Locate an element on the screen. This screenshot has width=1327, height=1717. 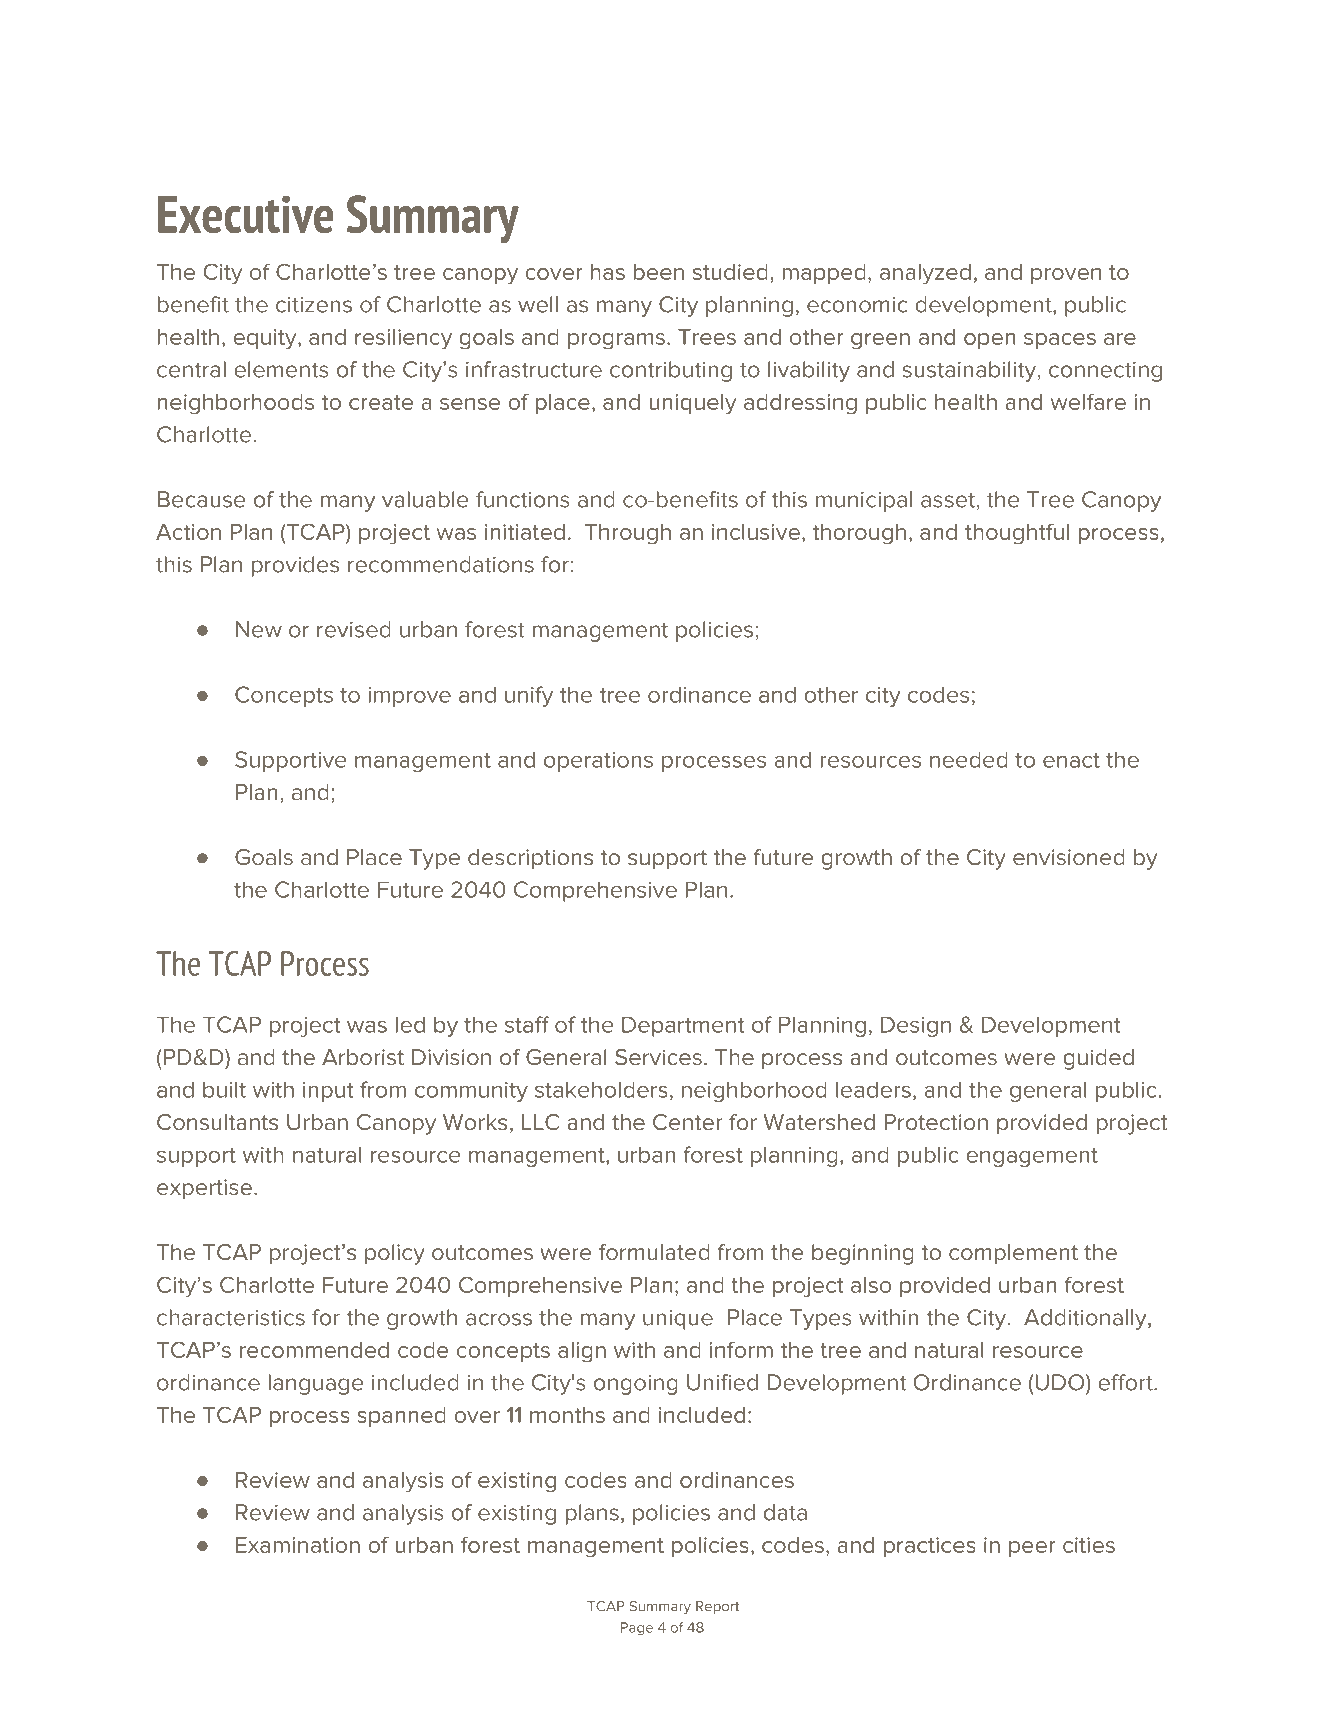
Center is located at coordinates (688, 1122).
